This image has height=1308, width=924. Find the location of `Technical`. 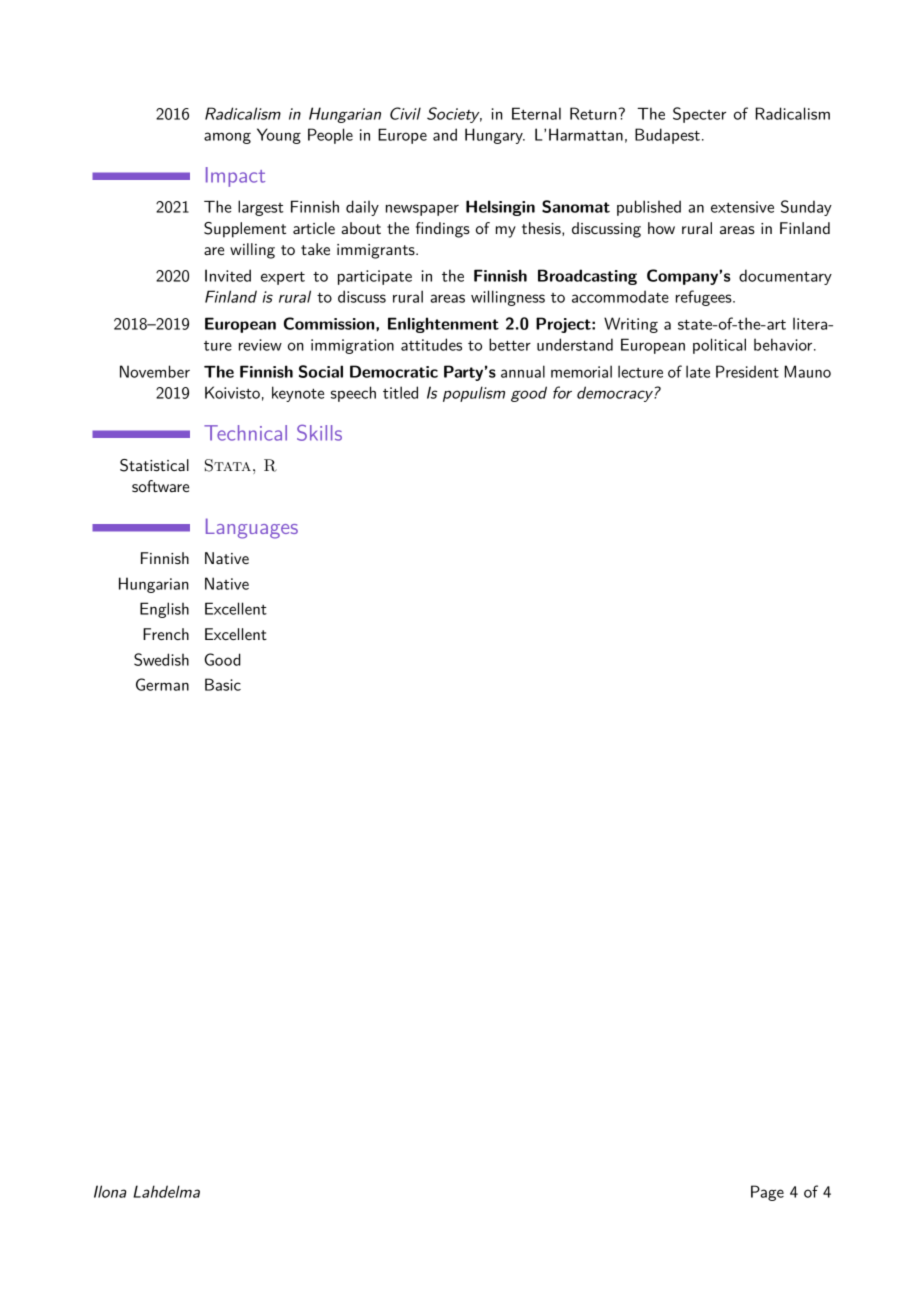

Technical is located at coordinates (245, 433).
